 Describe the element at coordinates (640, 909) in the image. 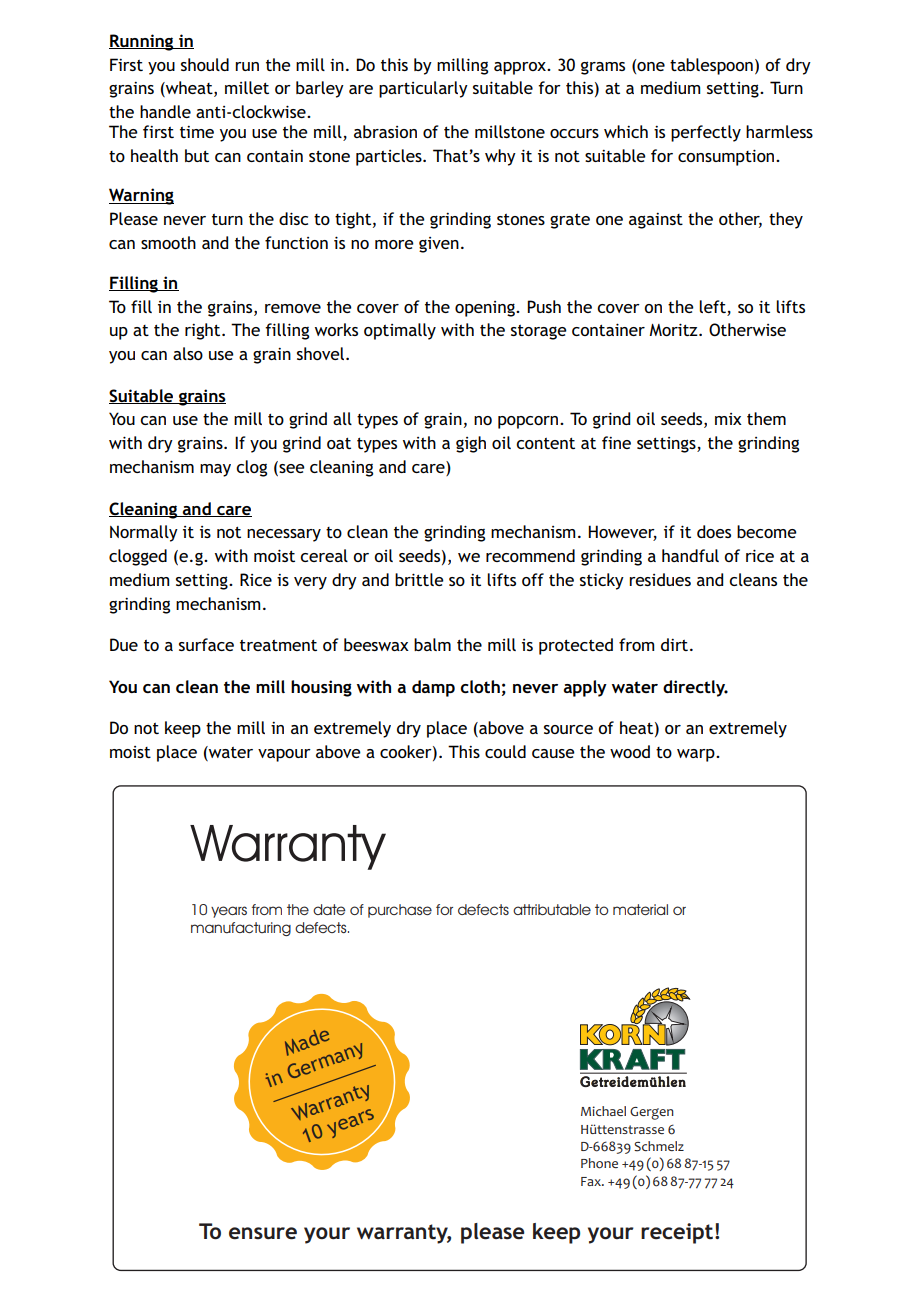

I see `material` at that location.
